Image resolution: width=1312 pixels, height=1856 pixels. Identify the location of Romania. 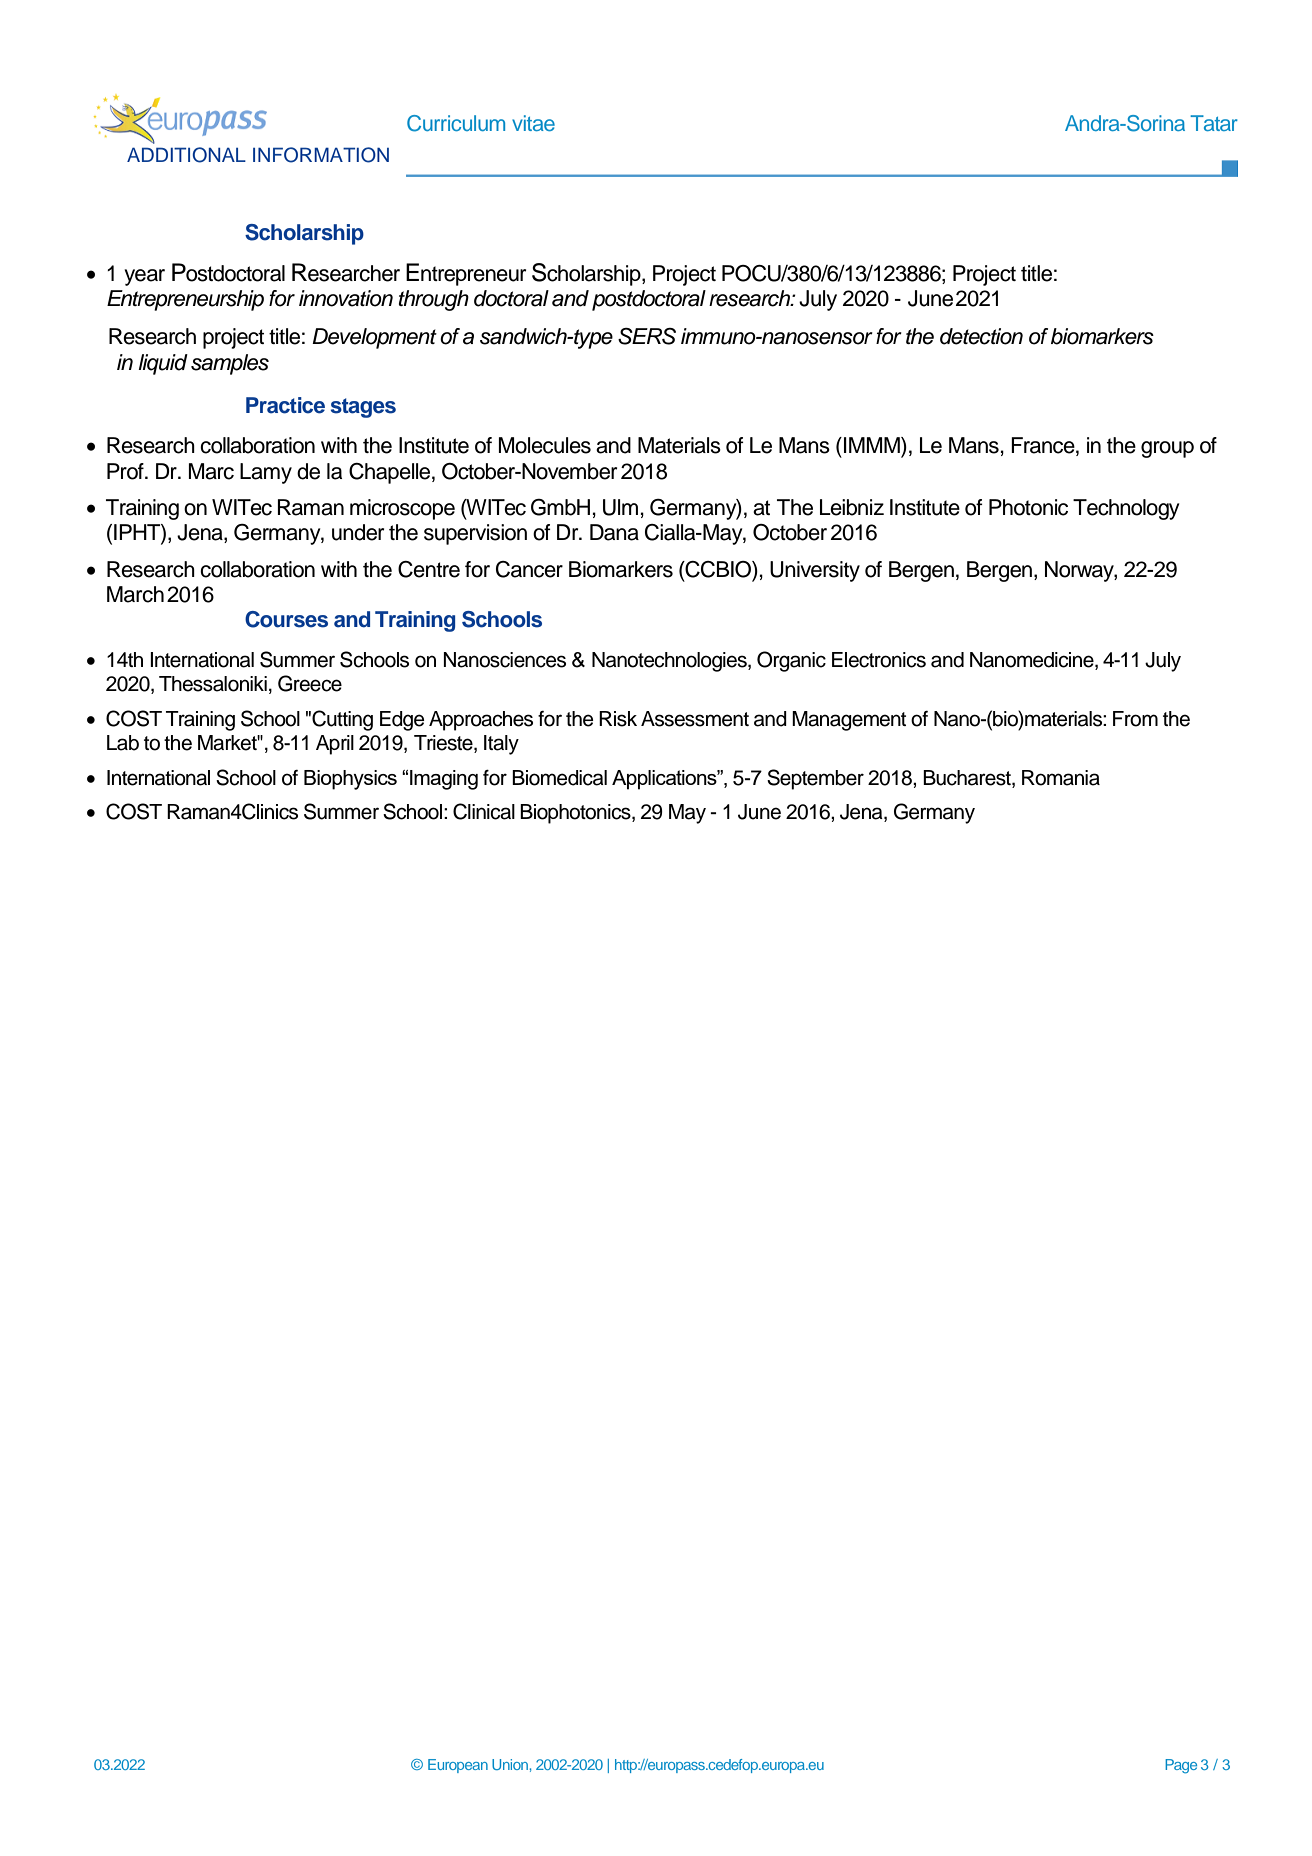
(1061, 778).
